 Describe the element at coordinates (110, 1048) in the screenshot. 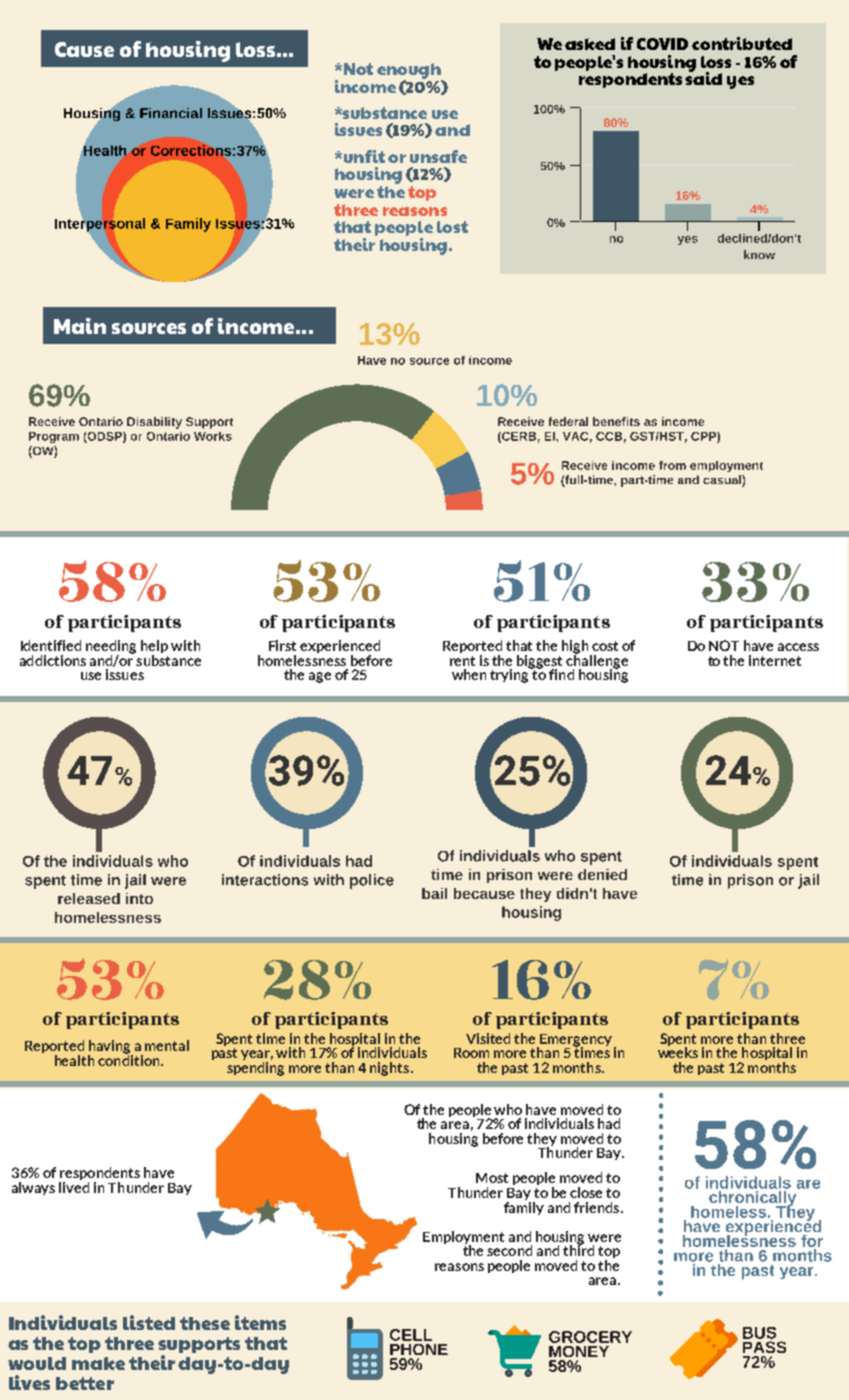

I see `having` at that location.
